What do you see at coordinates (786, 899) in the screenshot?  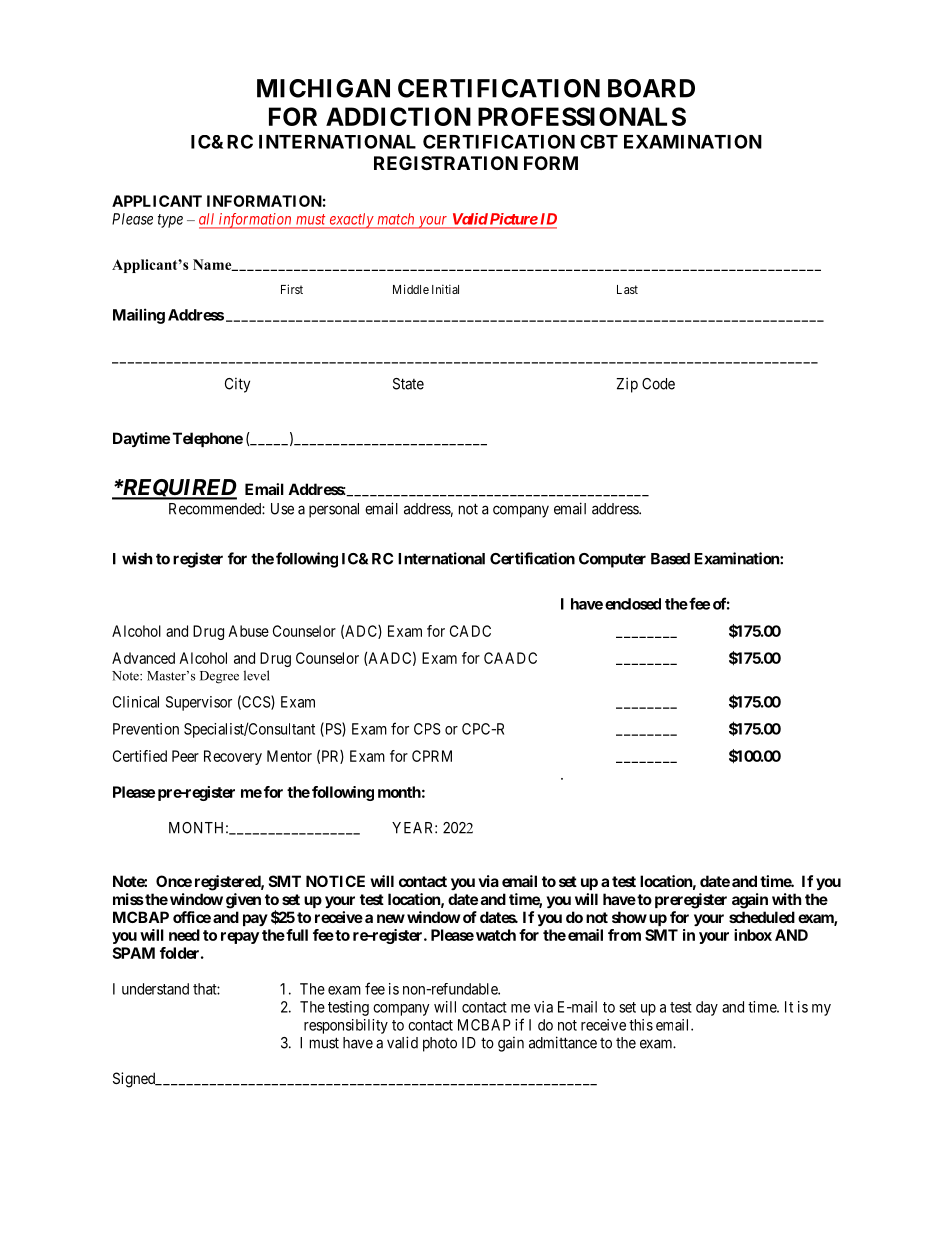 I see `with` at bounding box center [786, 899].
